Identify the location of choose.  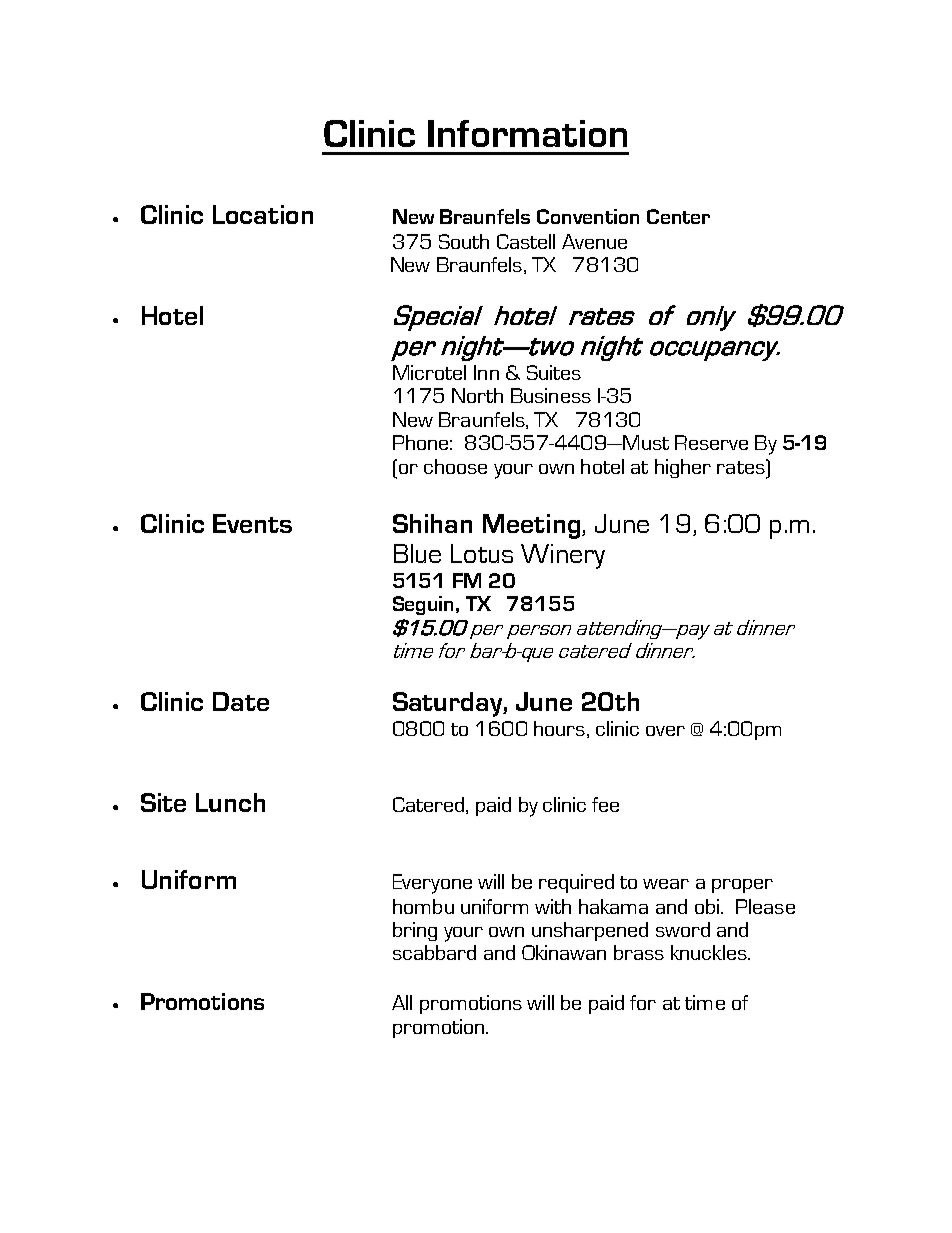
(455, 466).
